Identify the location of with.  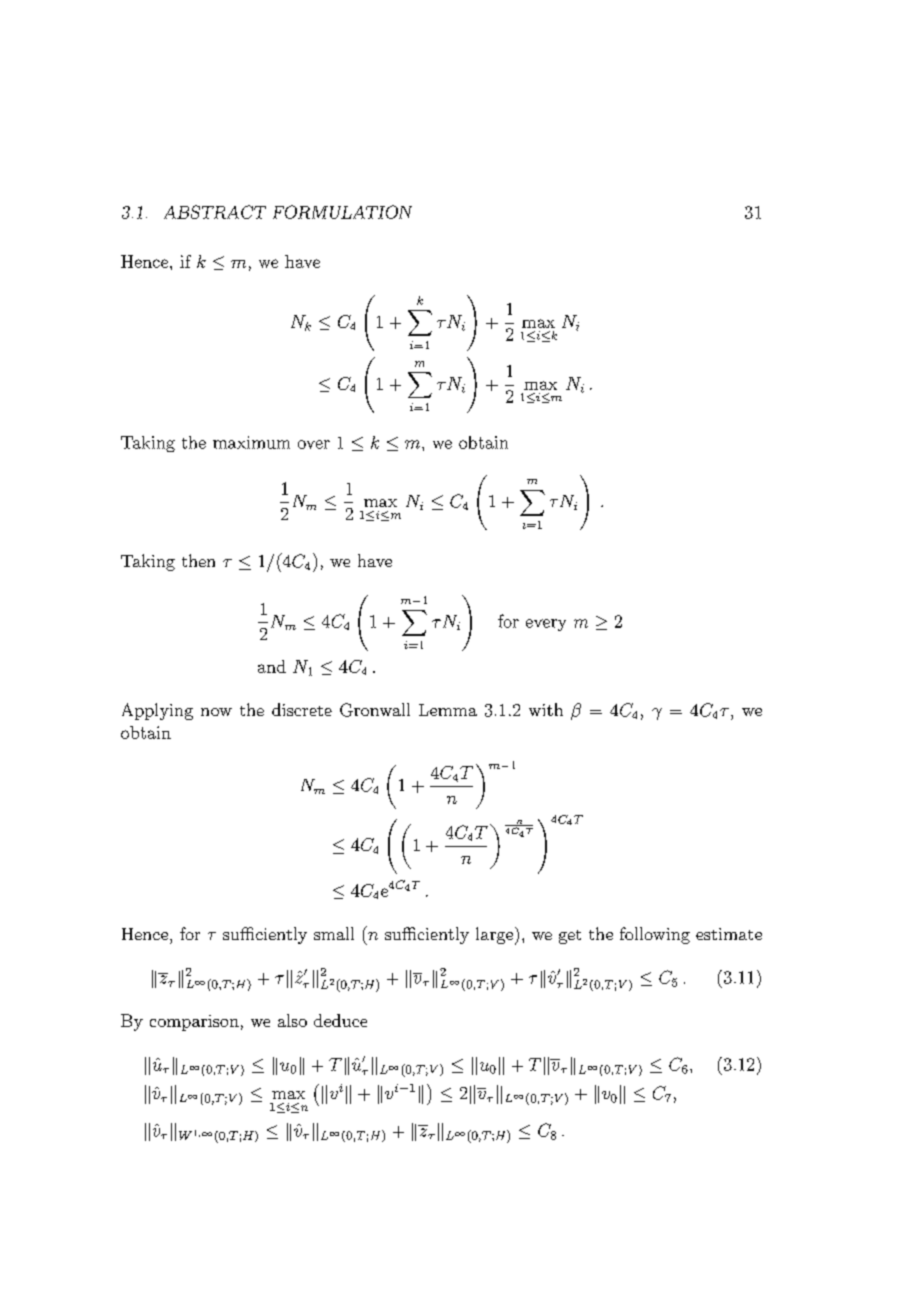
(546, 709).
